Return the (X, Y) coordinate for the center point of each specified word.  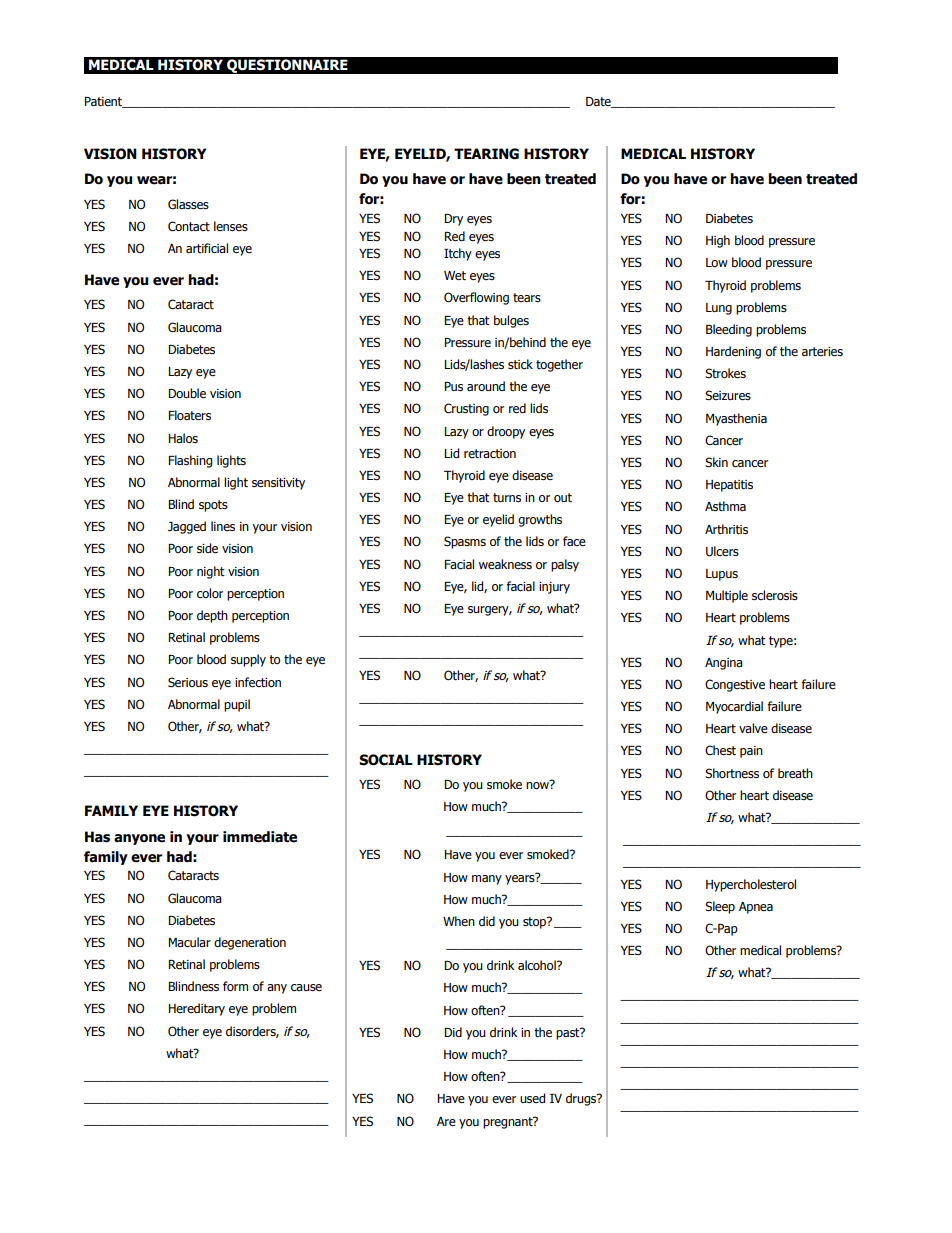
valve (753, 728)
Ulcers (722, 551)
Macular (189, 942)
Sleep (720, 907)
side (207, 548)
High (718, 241)
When (459, 921)
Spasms (465, 542)
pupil (237, 705)
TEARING (486, 154)
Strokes (725, 373)
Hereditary (196, 1009)
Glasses (188, 204)
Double (187, 393)
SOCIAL (386, 760)
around (486, 386)
